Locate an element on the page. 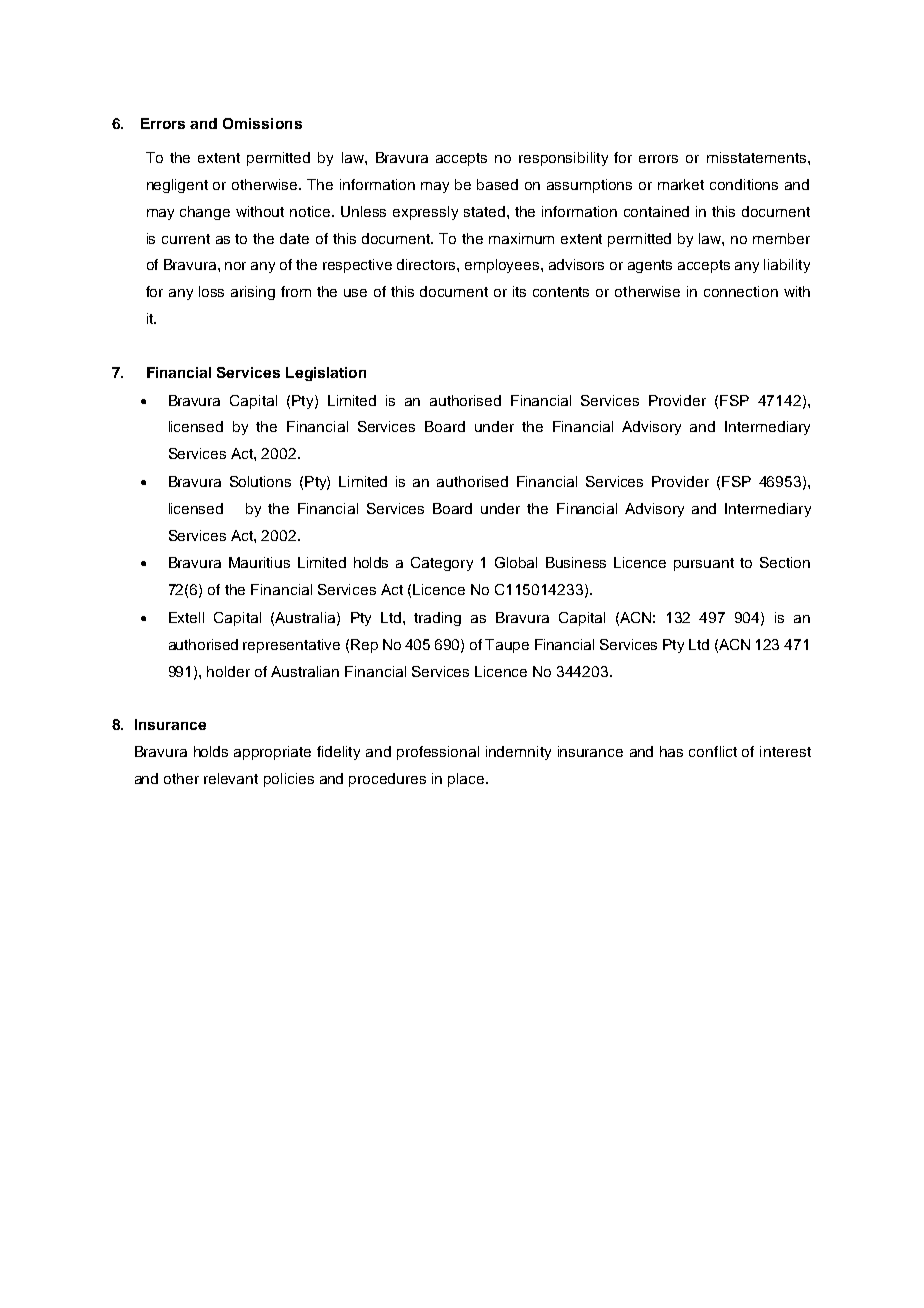  misstatements is located at coordinates (758, 157).
